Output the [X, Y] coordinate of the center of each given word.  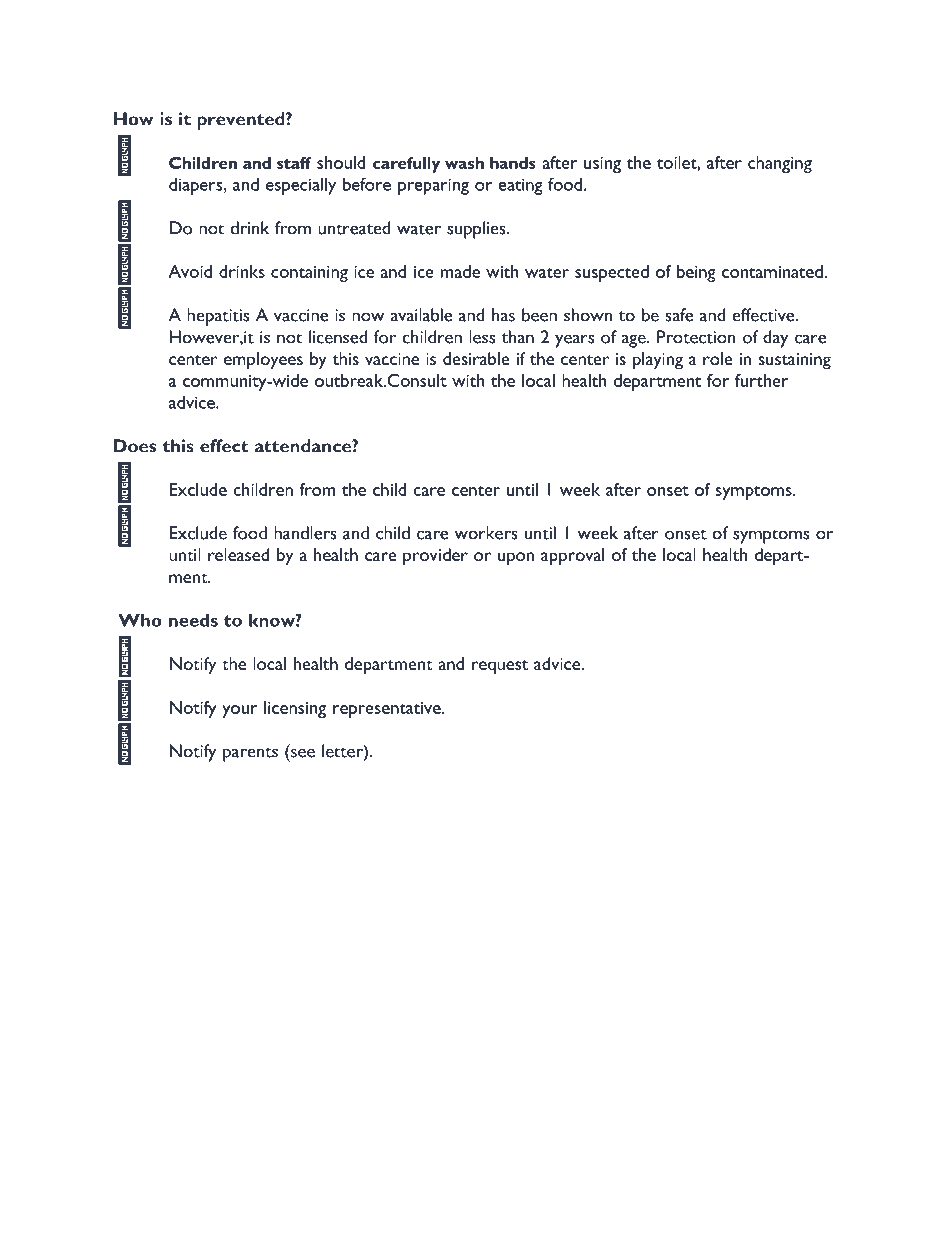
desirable [476, 358]
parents [250, 754]
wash [464, 163]
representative [388, 710]
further [762, 380]
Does [135, 446]
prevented [242, 121]
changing [780, 164]
